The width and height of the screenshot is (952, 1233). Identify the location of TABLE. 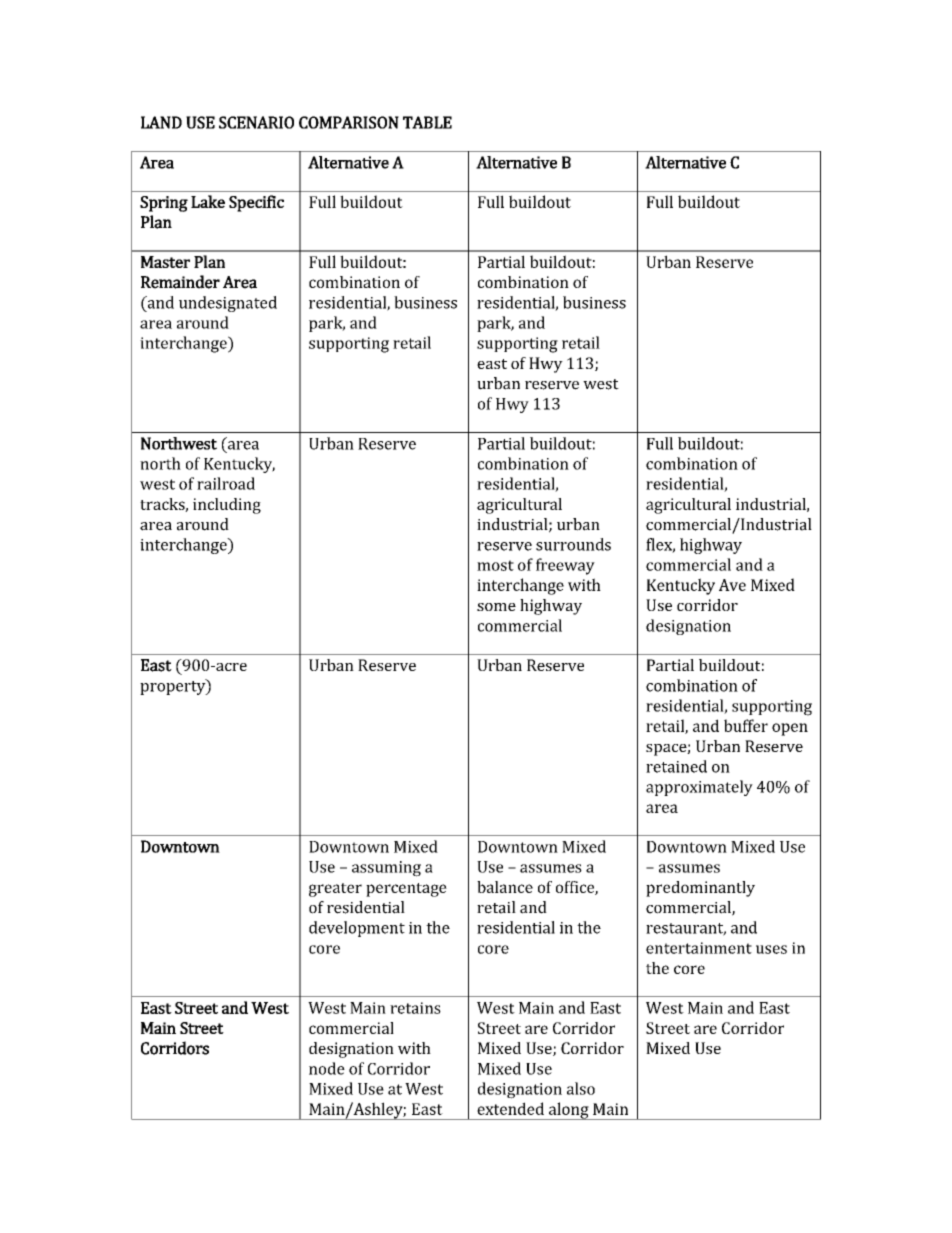
(427, 122).
